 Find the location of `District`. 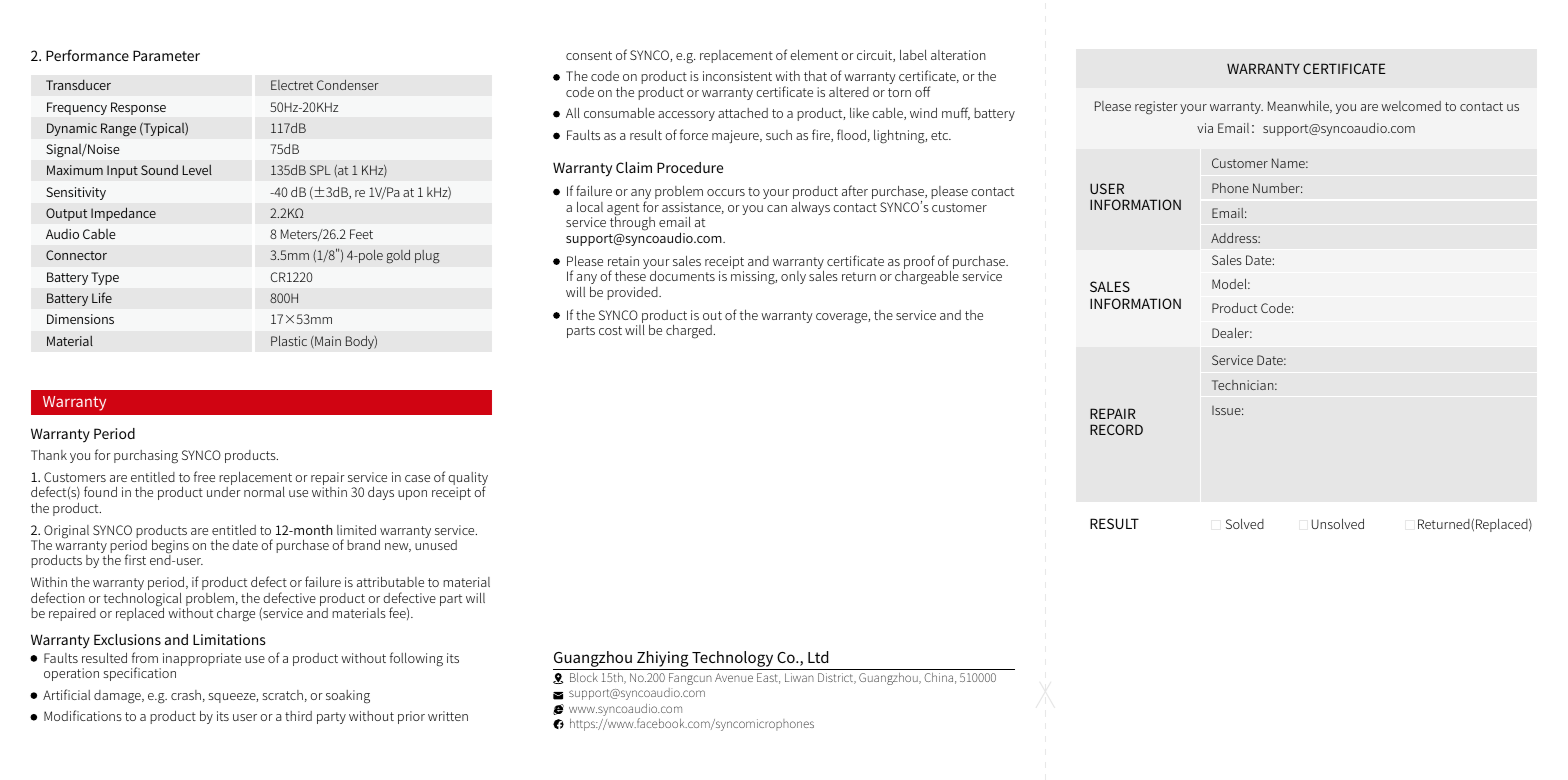

District is located at coordinates (837, 678).
